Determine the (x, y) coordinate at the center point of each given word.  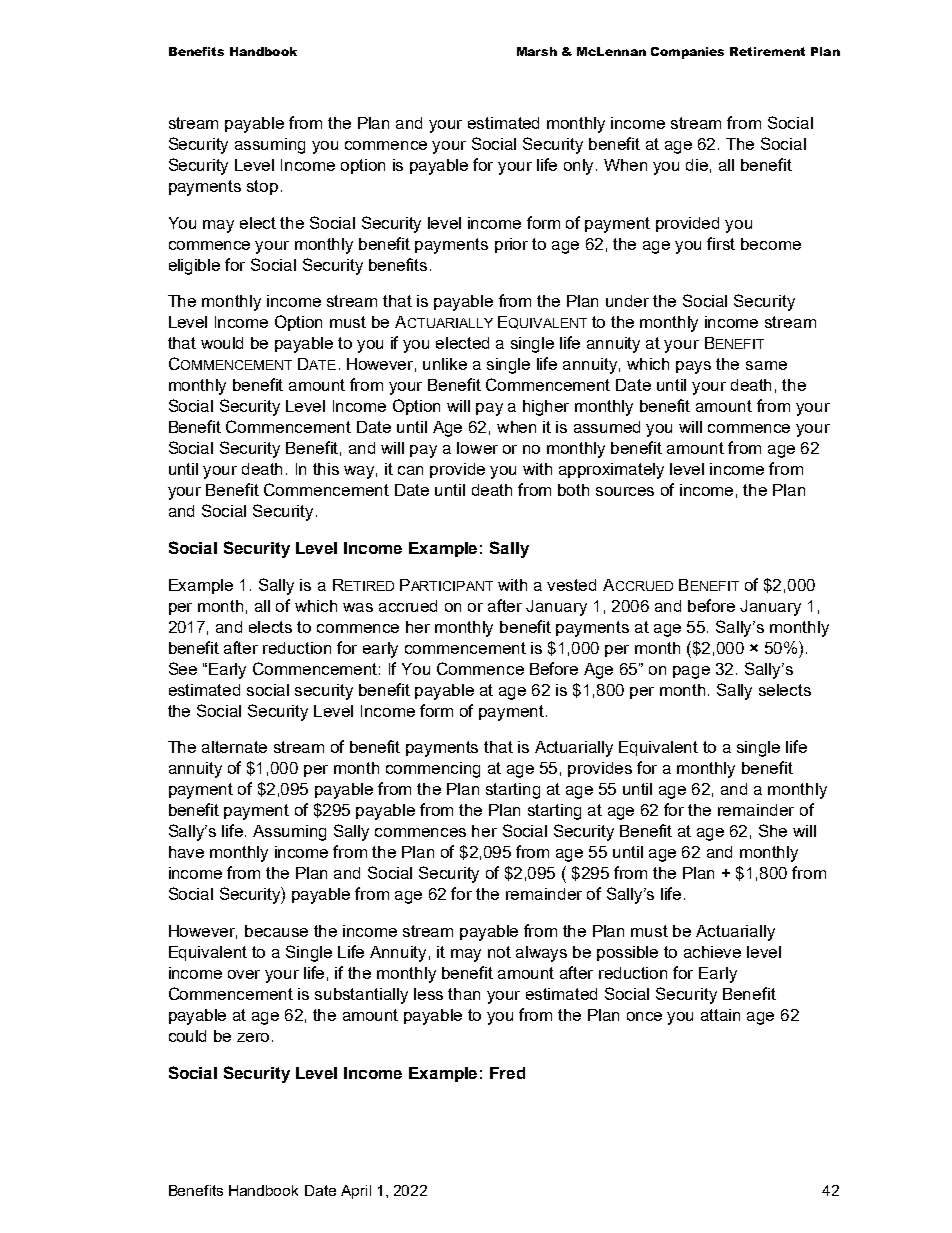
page (691, 672)
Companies (687, 53)
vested (571, 585)
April (356, 1192)
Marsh (537, 51)
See (183, 668)
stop (262, 187)
